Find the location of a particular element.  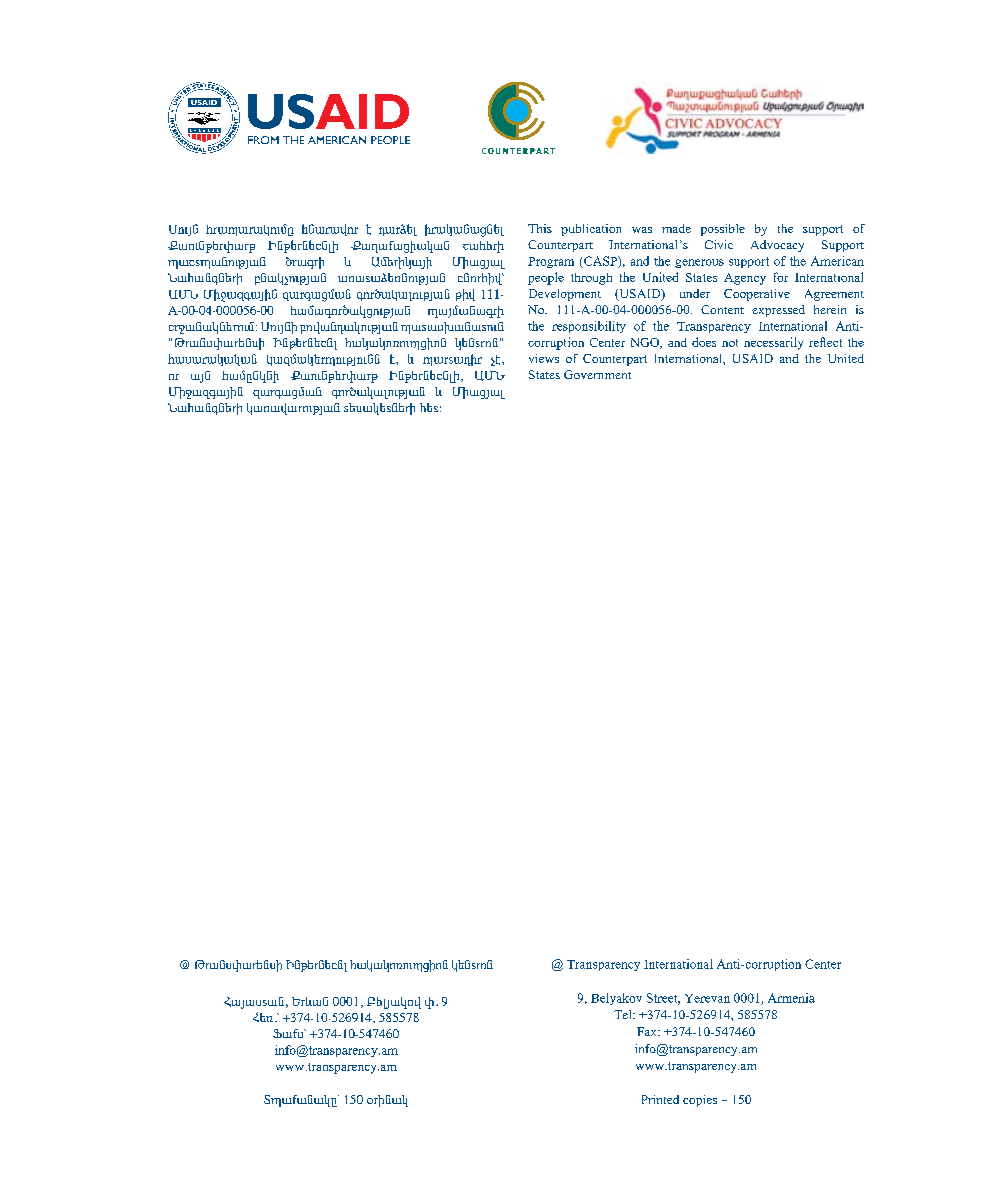

Armenia is located at coordinates (791, 998).
